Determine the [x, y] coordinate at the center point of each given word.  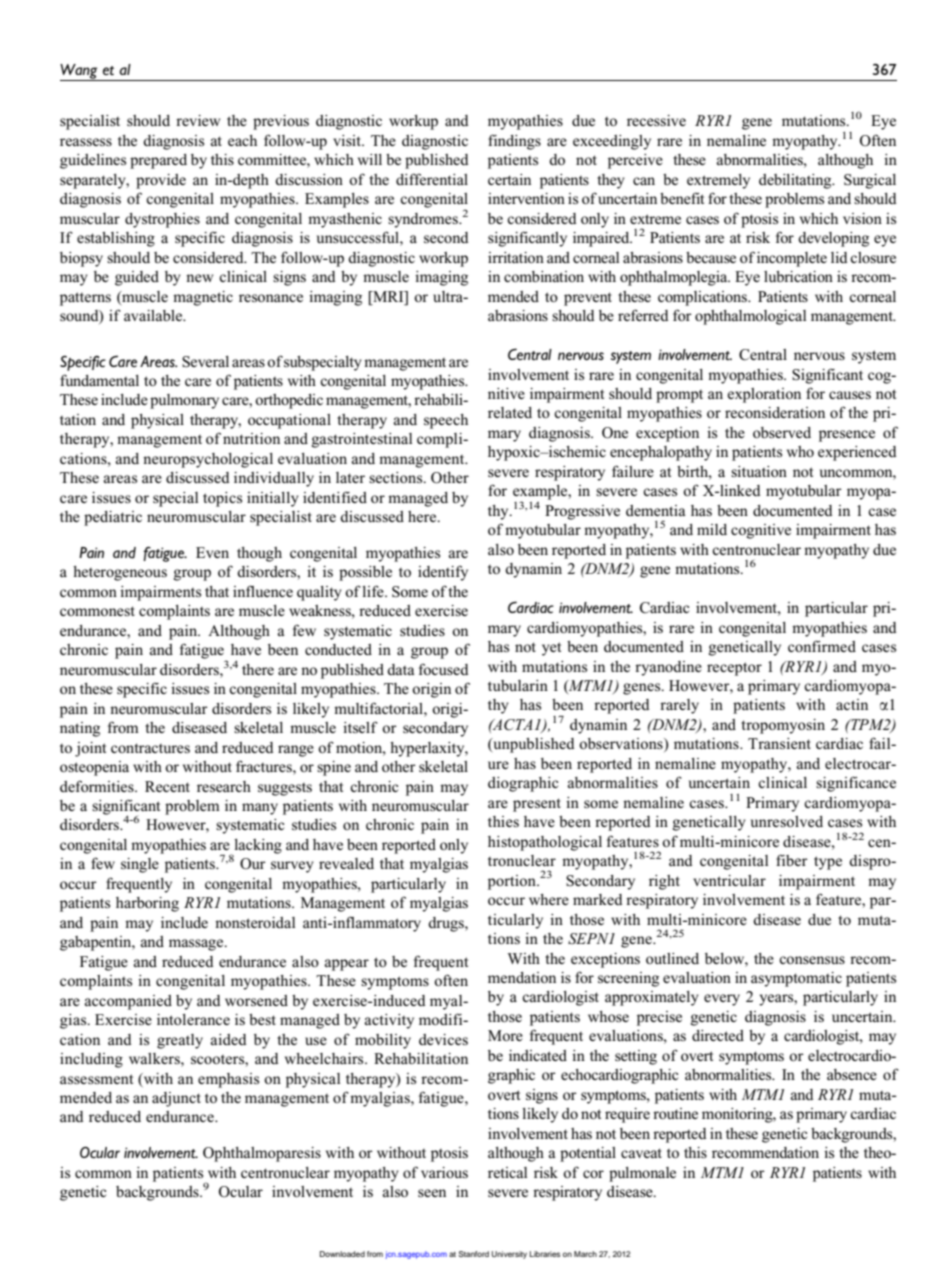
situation [759, 471]
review [198, 120]
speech [446, 421]
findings [514, 142]
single [140, 865]
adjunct [176, 1099]
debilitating [796, 181]
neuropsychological [208, 460]
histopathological [545, 843]
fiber [792, 860]
